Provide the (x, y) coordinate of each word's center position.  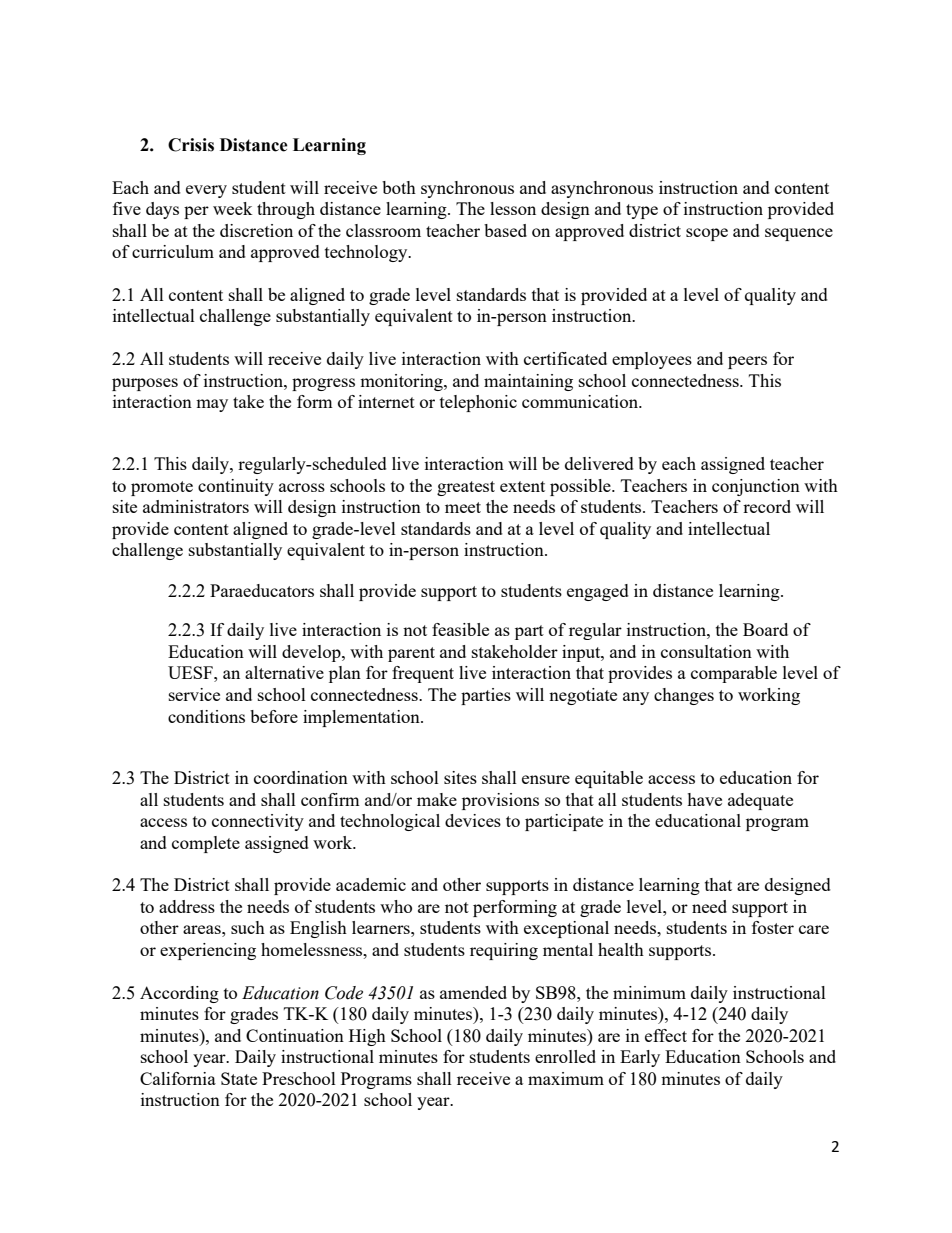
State (239, 1078)
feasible (460, 629)
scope (707, 234)
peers (747, 362)
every (206, 191)
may (212, 405)
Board (765, 629)
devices (473, 820)
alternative (284, 672)
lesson (513, 208)
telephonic (478, 403)
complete (206, 844)
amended (473, 992)
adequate (760, 801)
